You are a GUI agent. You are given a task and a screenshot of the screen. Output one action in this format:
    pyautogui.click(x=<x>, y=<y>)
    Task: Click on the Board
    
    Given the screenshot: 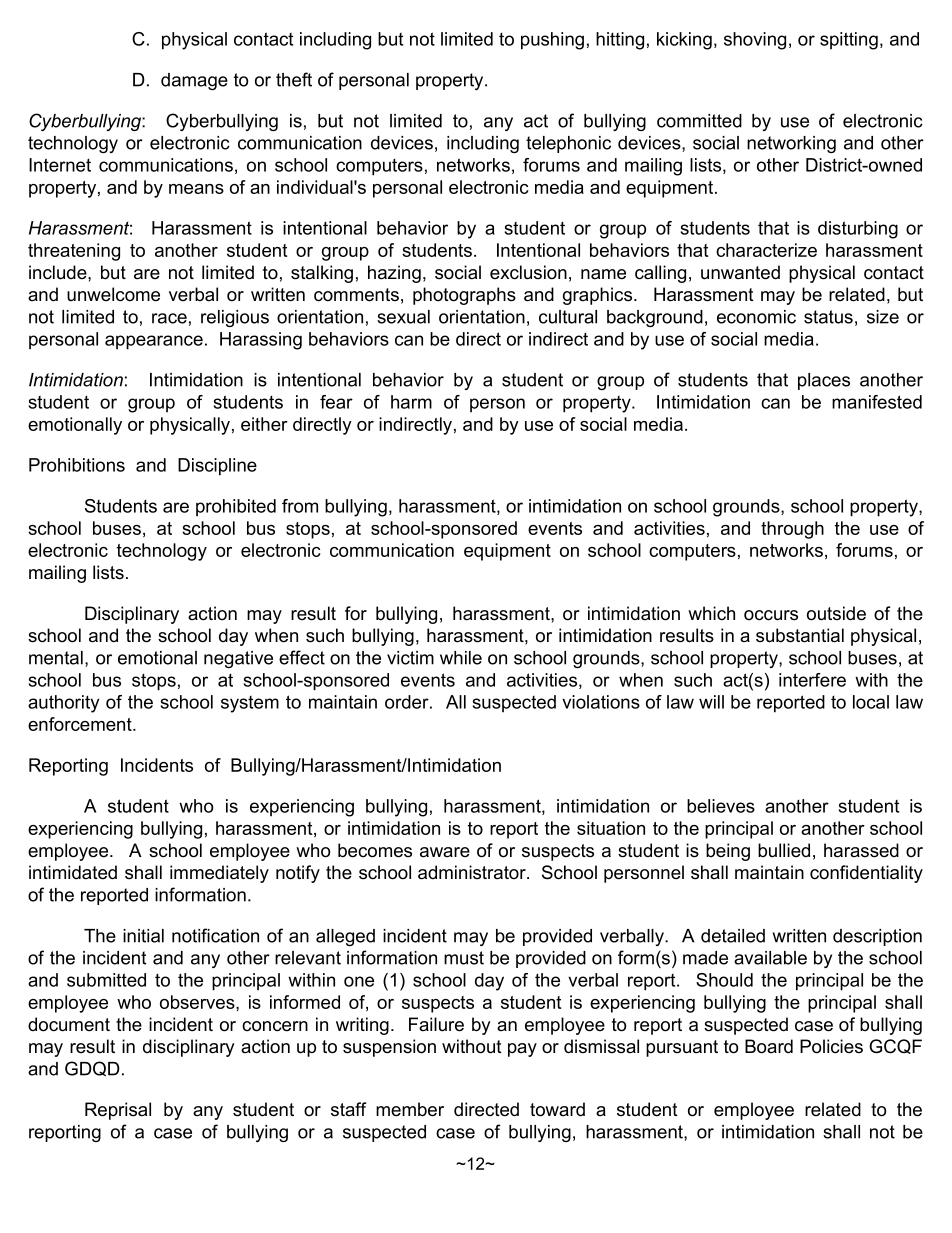 What is the action you would take?
    pyautogui.click(x=769, y=1046)
